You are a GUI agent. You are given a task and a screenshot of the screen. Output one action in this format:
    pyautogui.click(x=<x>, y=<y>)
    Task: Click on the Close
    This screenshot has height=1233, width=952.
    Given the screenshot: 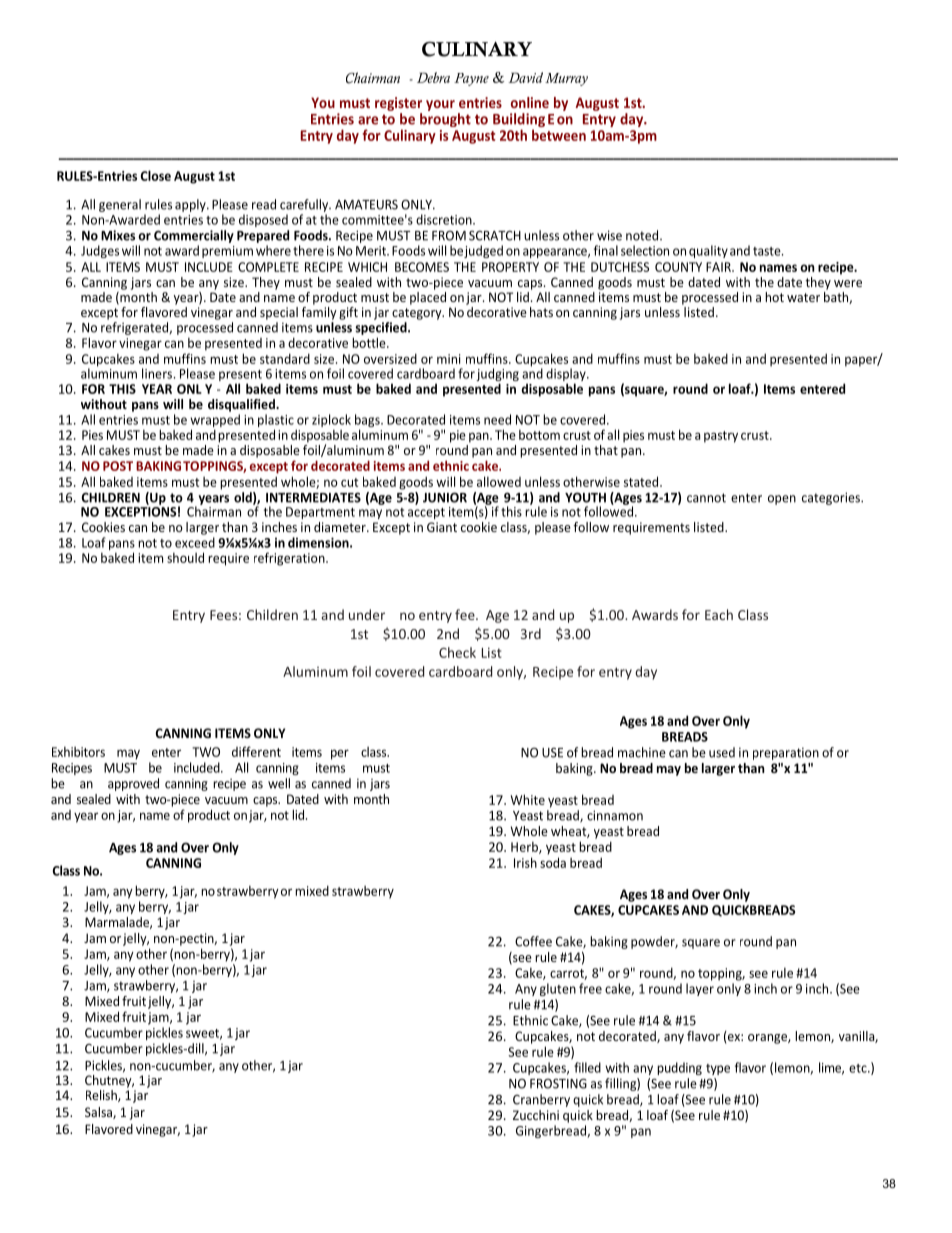 What is the action you would take?
    pyautogui.click(x=156, y=175)
